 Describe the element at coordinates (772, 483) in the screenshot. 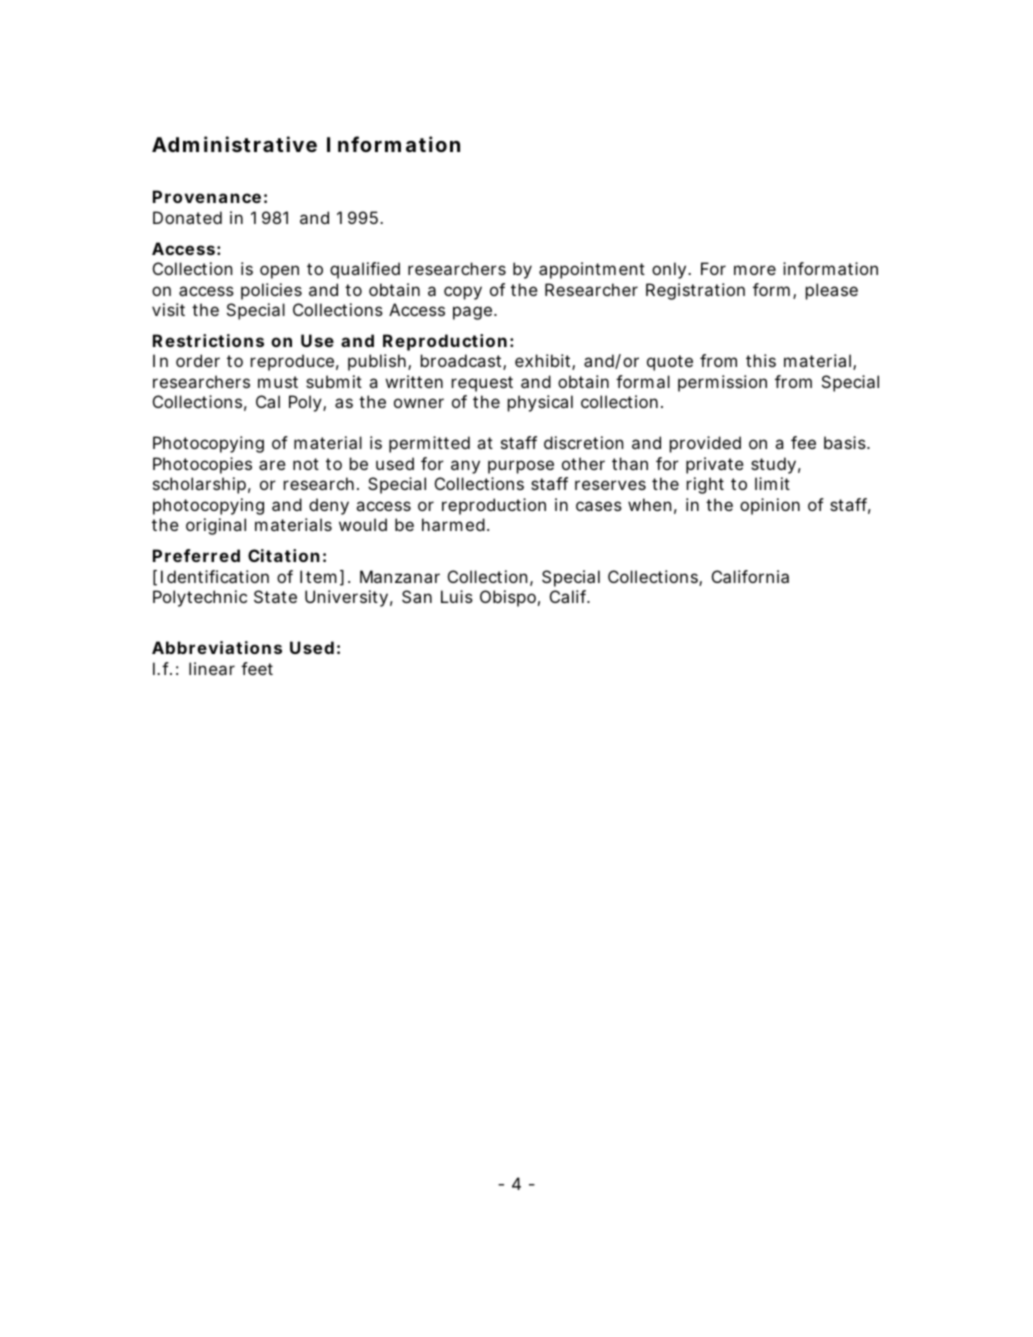

I see `limit` at that location.
